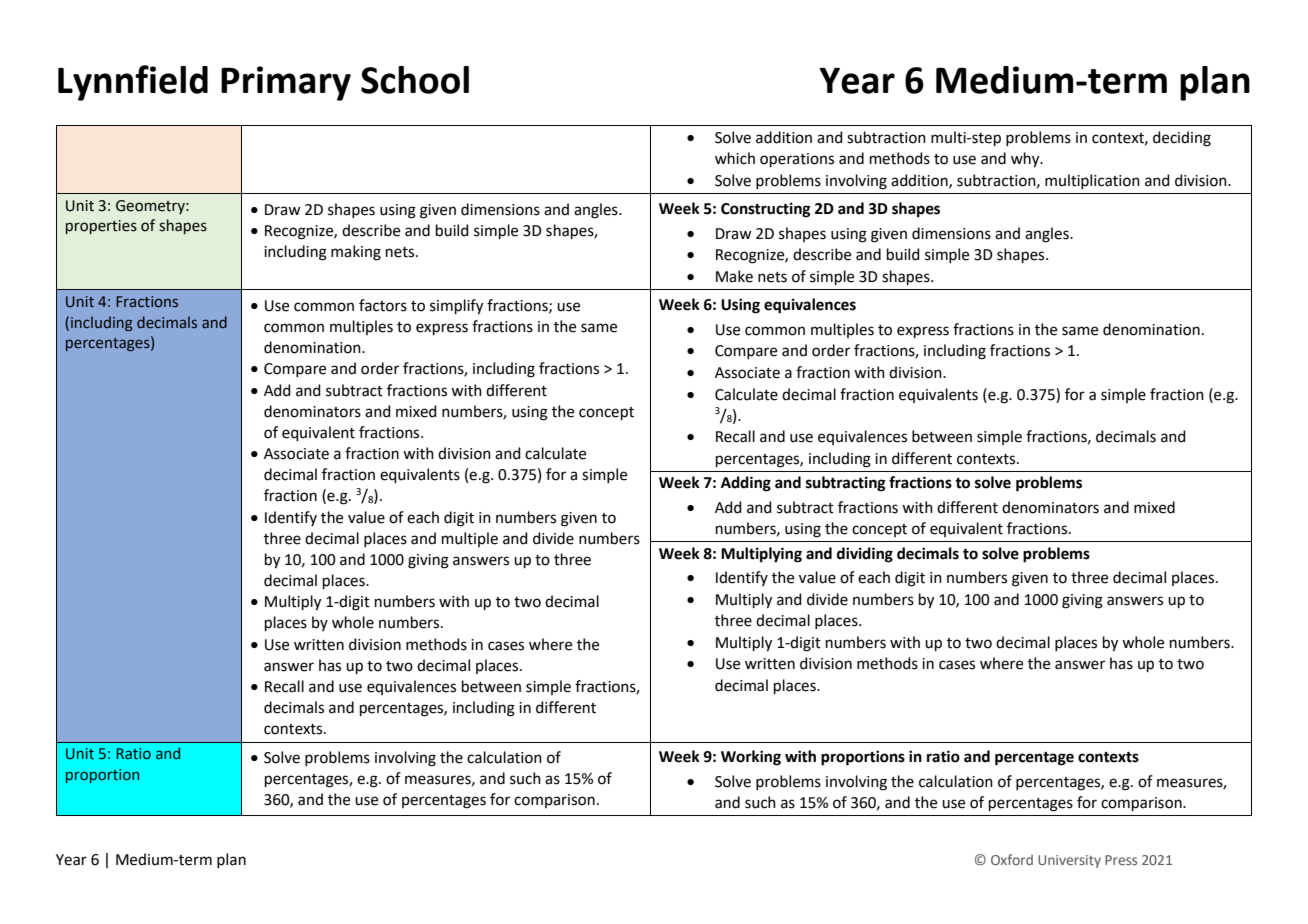 This screenshot has width=1308, height=924. Describe the element at coordinates (766, 210) in the screenshot. I see `Constructing` at that location.
